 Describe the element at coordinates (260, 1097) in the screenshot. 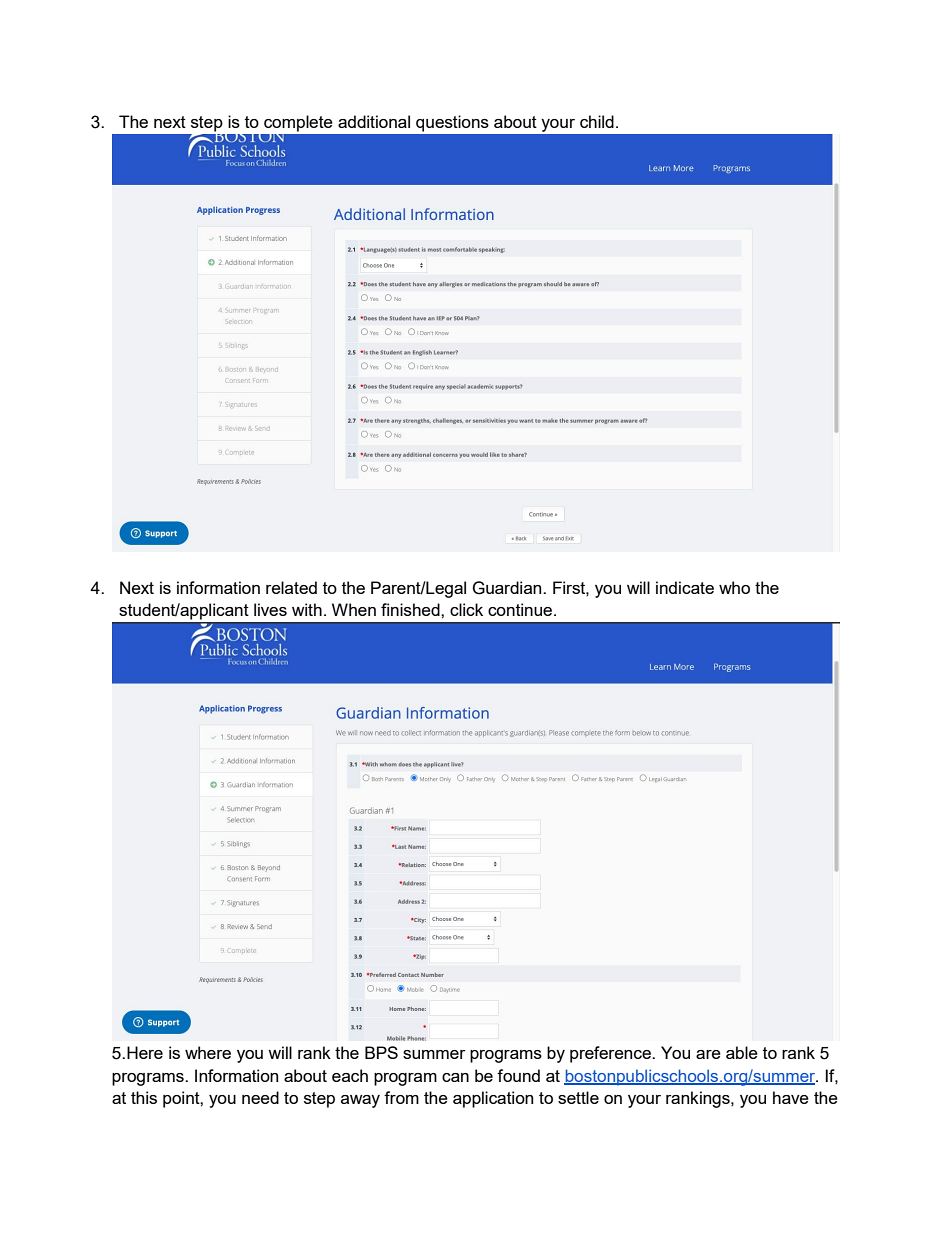

I see `need` at that location.
